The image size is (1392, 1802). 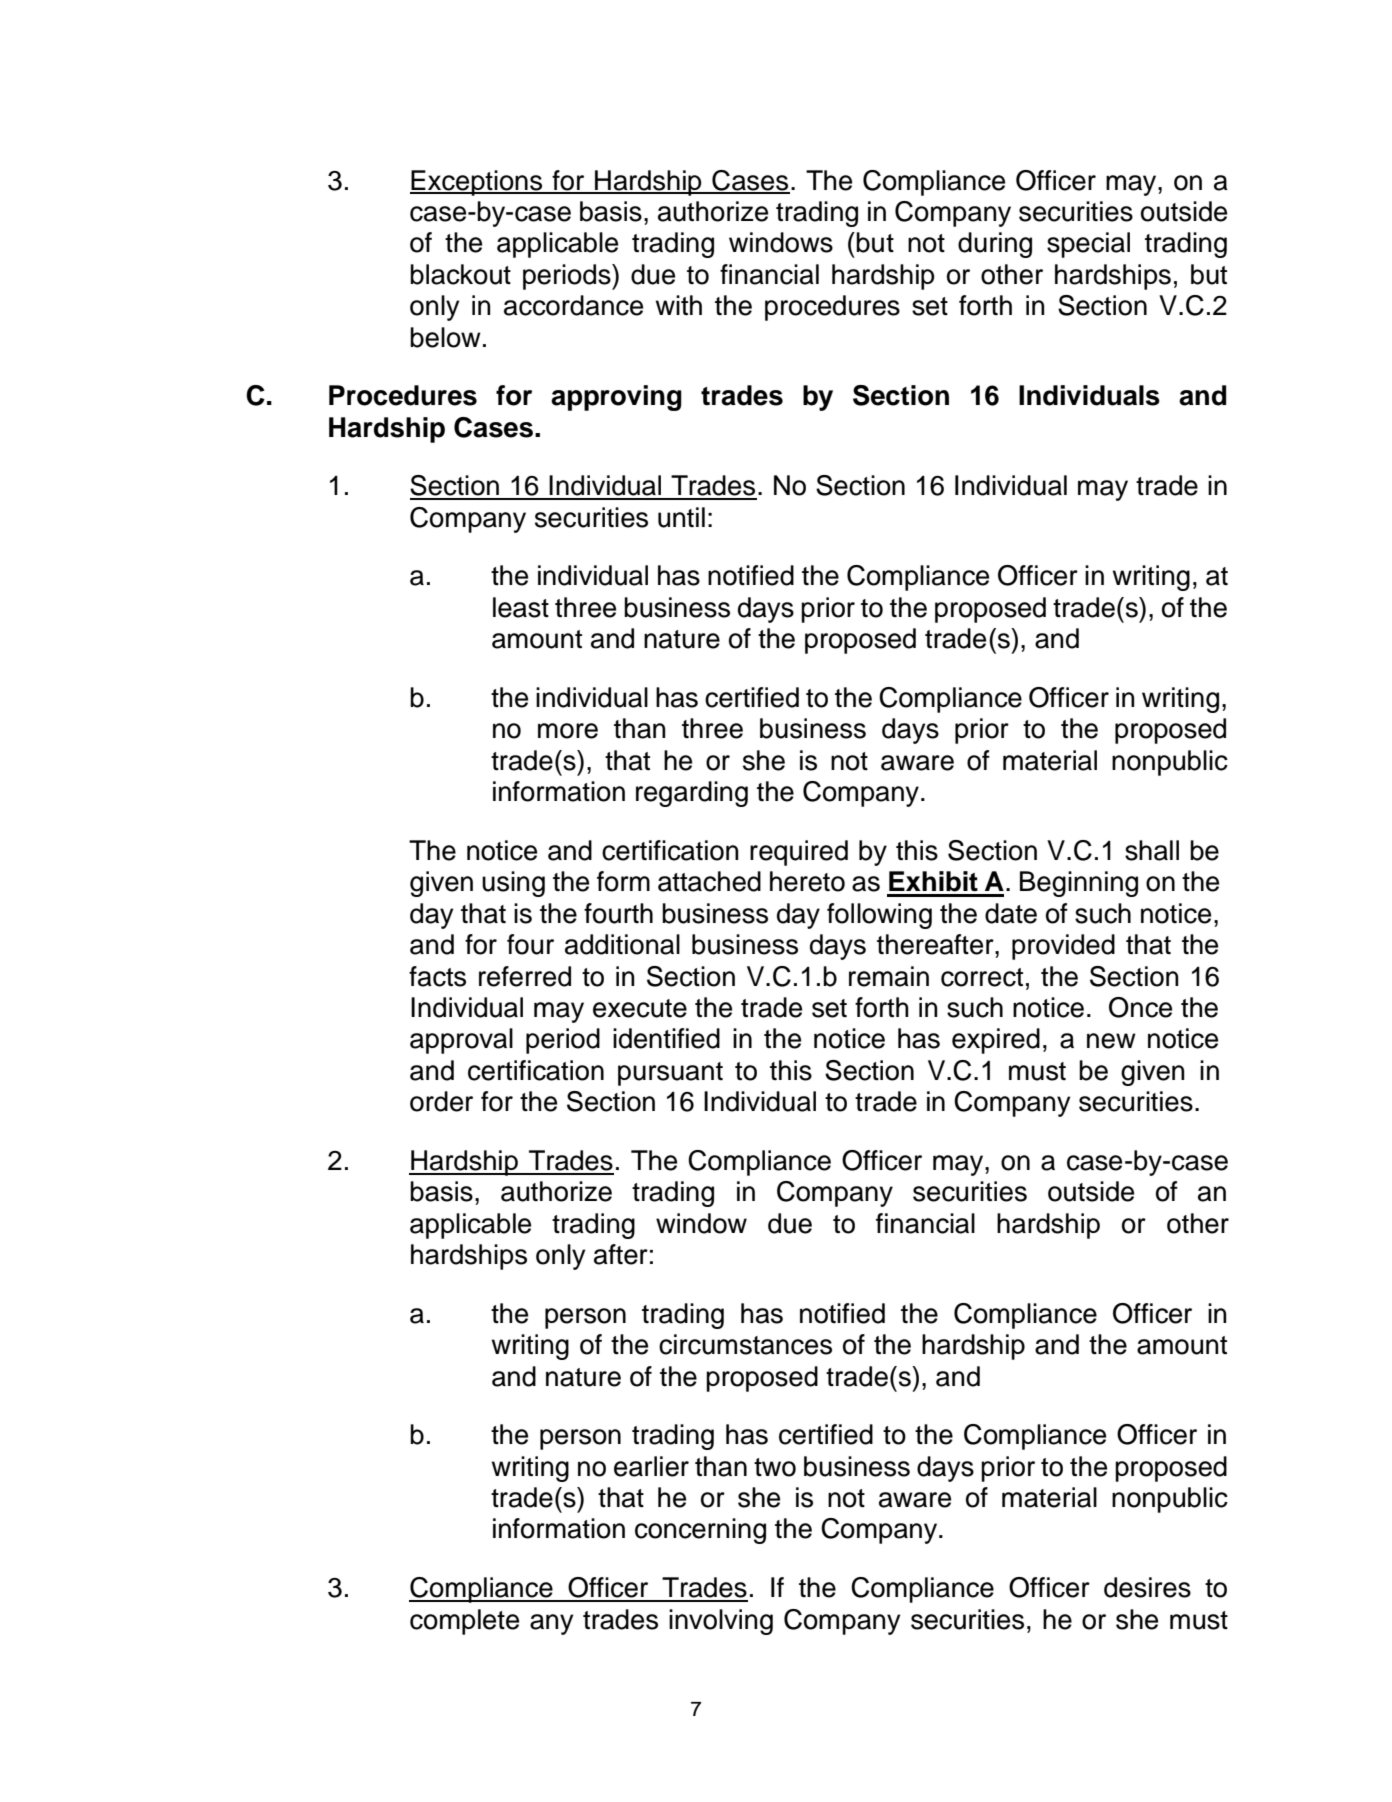 I want to click on circumstances, so click(x=745, y=1344).
